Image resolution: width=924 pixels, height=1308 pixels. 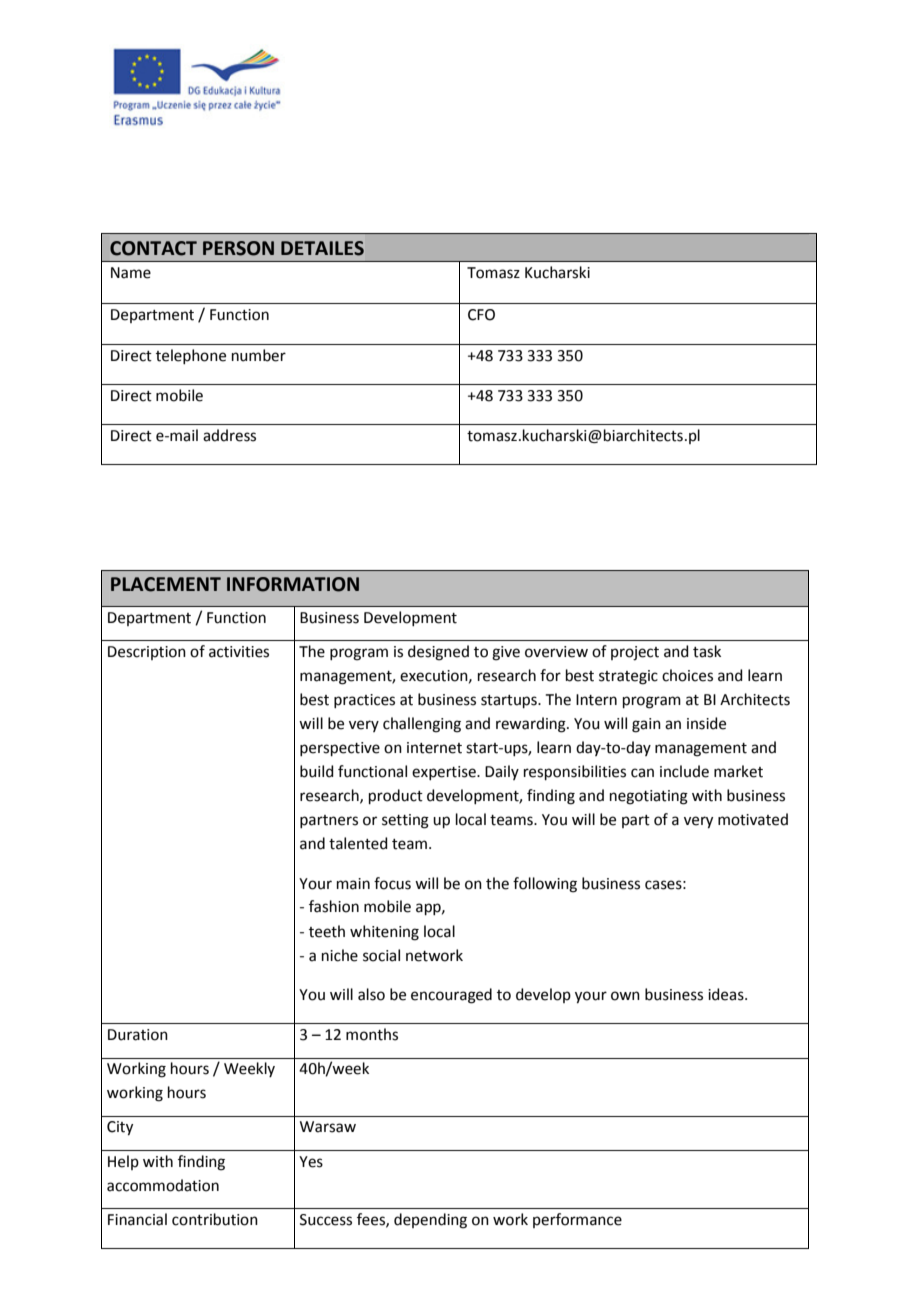 What do you see at coordinates (153, 248) in the screenshot?
I see `CONTACT` at bounding box center [153, 248].
